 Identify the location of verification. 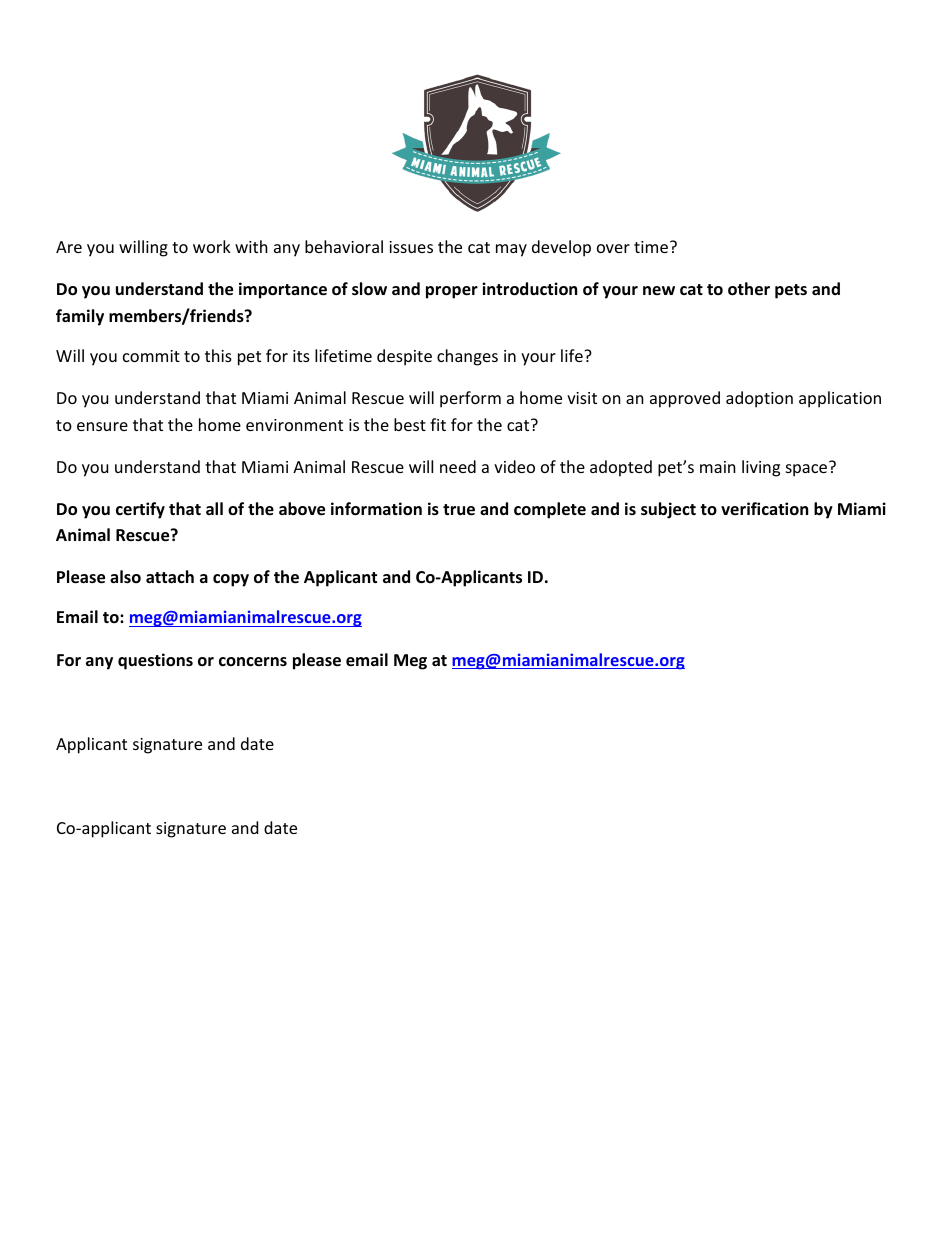
(764, 509).
